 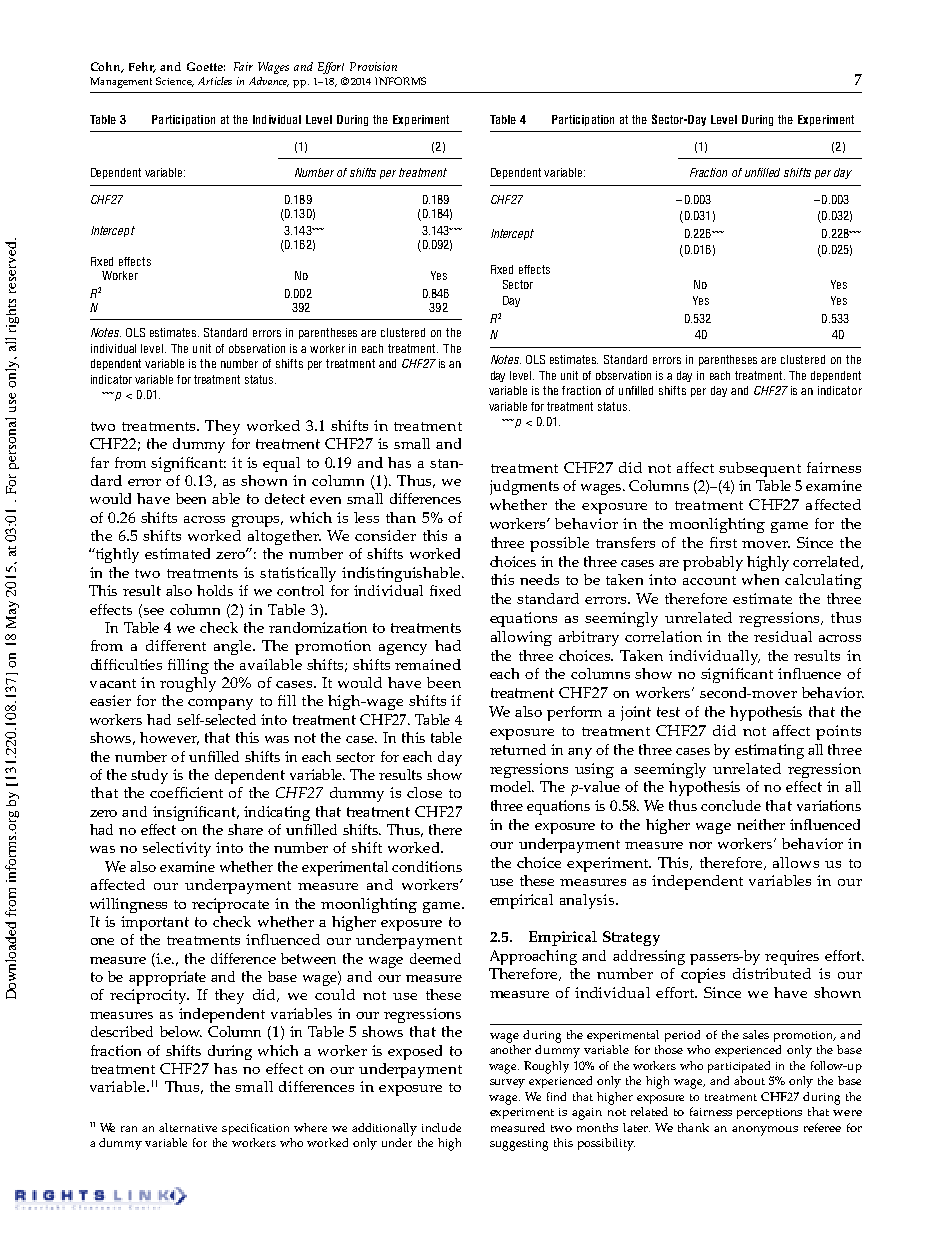 I want to click on perceptions, so click(x=769, y=1113).
